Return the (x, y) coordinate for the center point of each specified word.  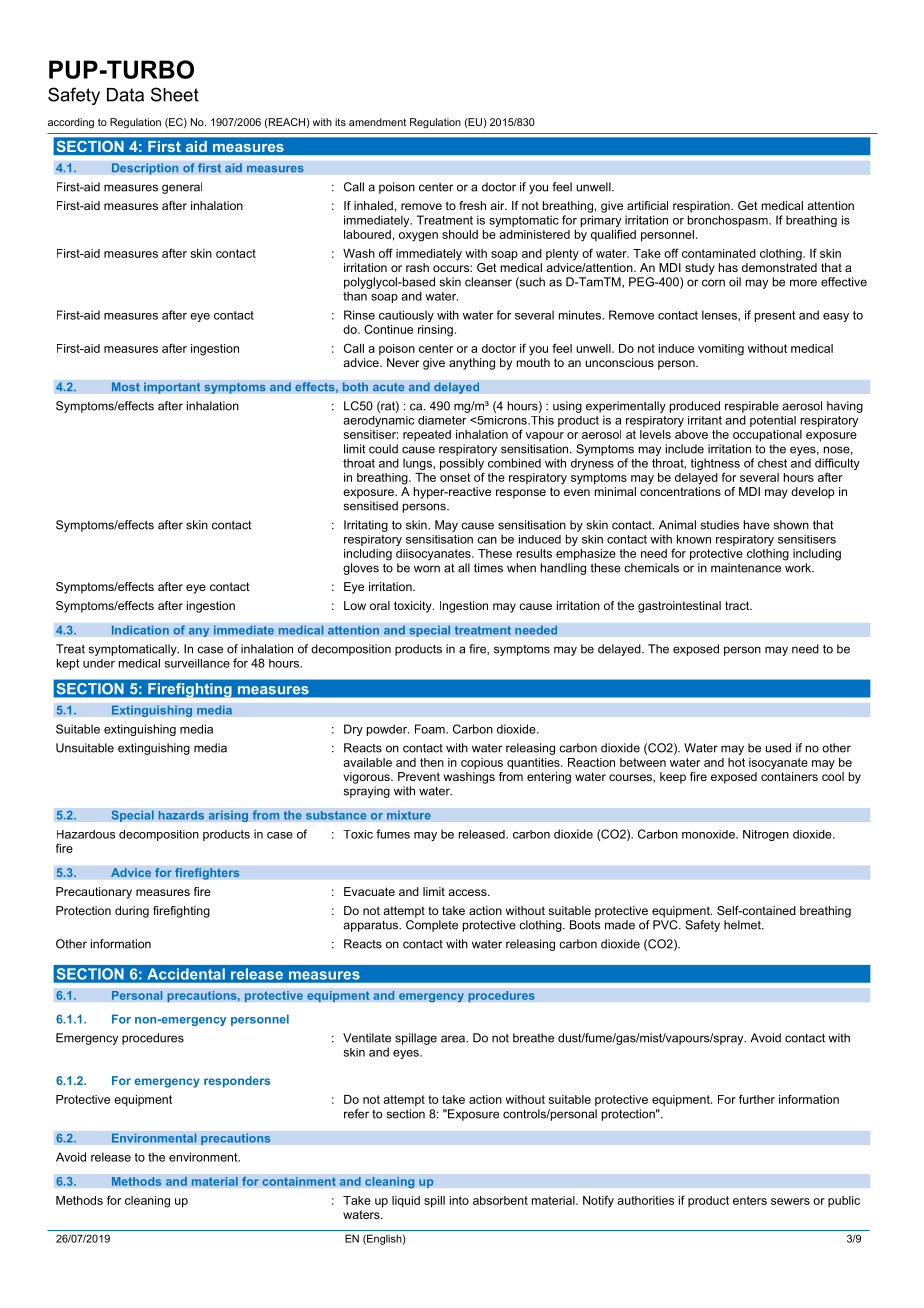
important (172, 388)
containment (299, 1181)
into (459, 1200)
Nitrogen (766, 835)
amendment (377, 122)
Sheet (175, 94)
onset (455, 477)
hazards (181, 815)
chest (772, 463)
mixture (409, 815)
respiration (702, 207)
